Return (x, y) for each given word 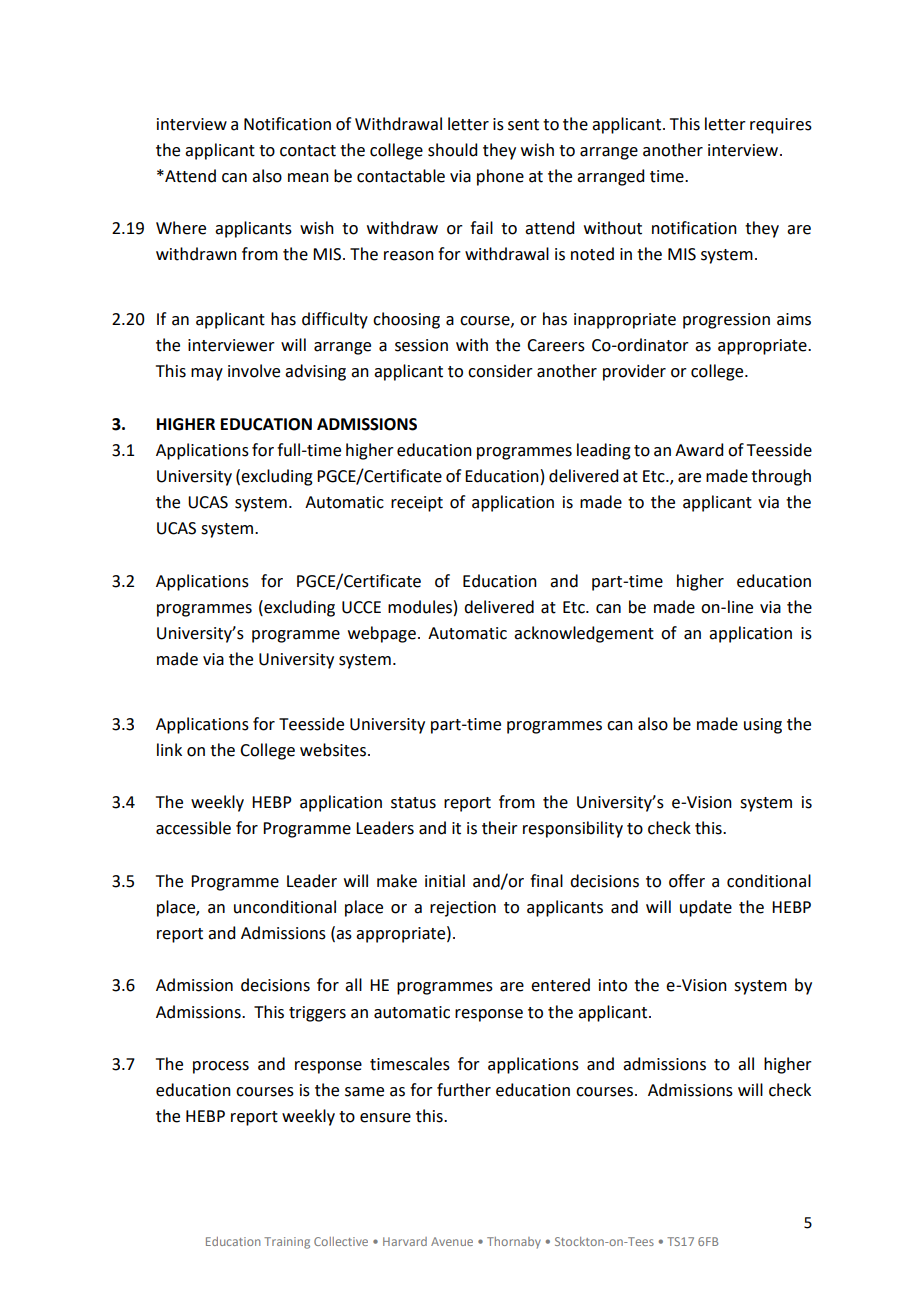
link (169, 749)
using (763, 726)
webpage (382, 634)
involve (254, 371)
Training (287, 1243)
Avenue (452, 1241)
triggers (317, 1014)
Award (699, 450)
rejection (463, 909)
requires (781, 126)
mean (308, 178)
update (706, 908)
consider (500, 371)
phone (500, 177)
